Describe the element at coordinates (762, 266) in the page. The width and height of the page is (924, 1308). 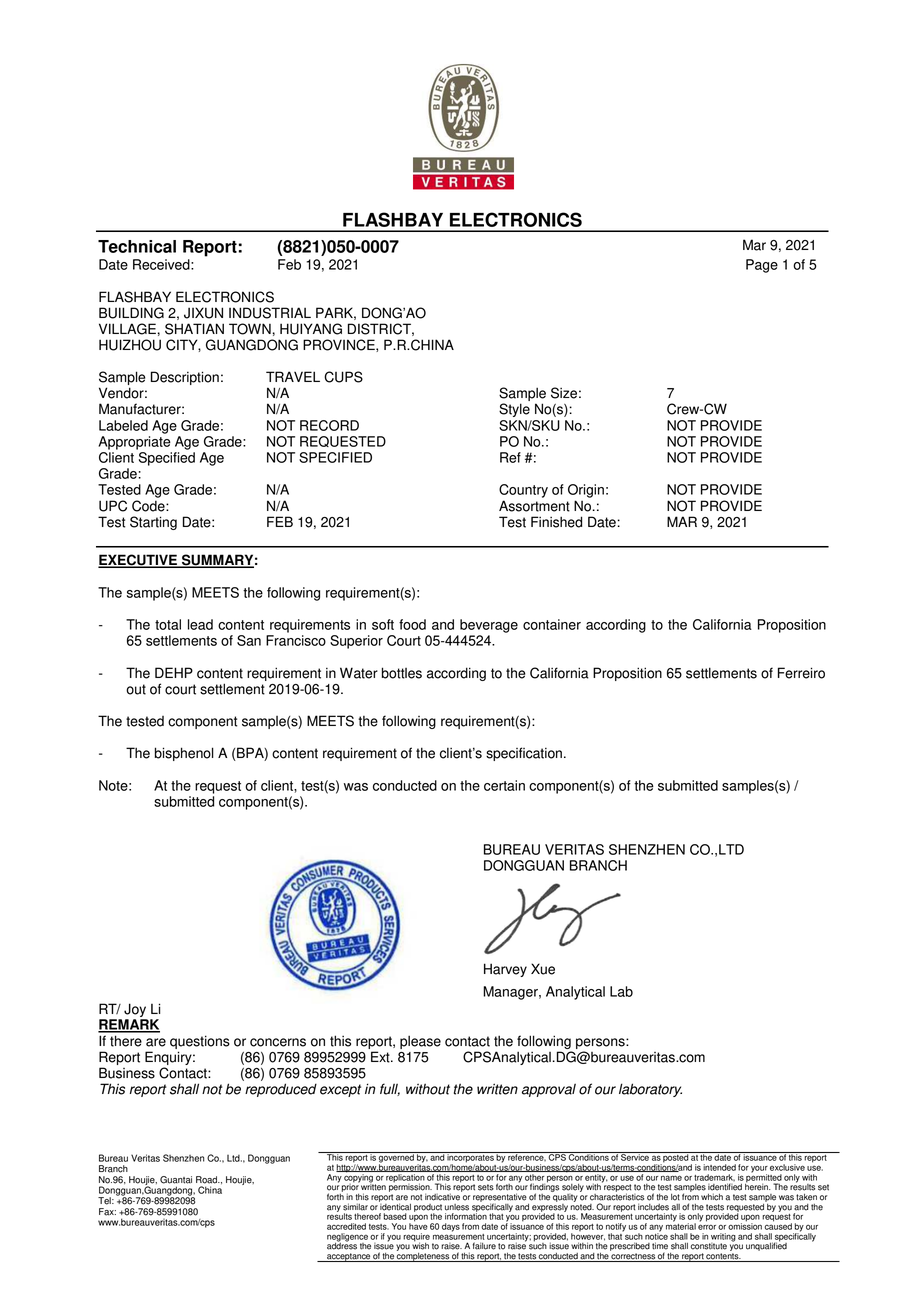
I see `Page` at that location.
